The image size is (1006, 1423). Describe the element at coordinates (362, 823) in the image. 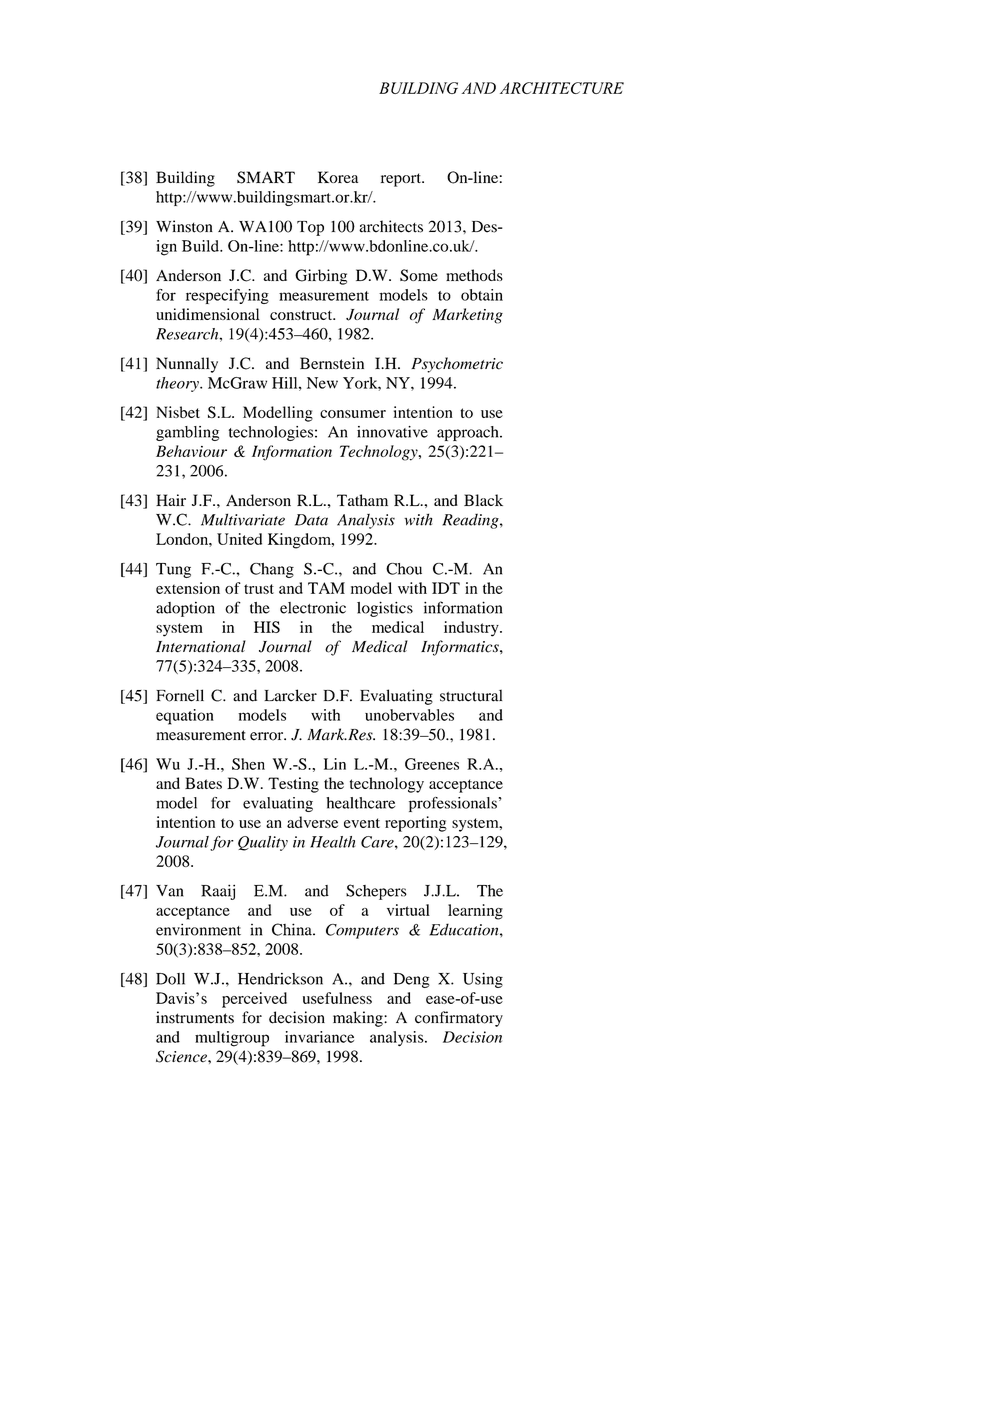

I see `event` at that location.
